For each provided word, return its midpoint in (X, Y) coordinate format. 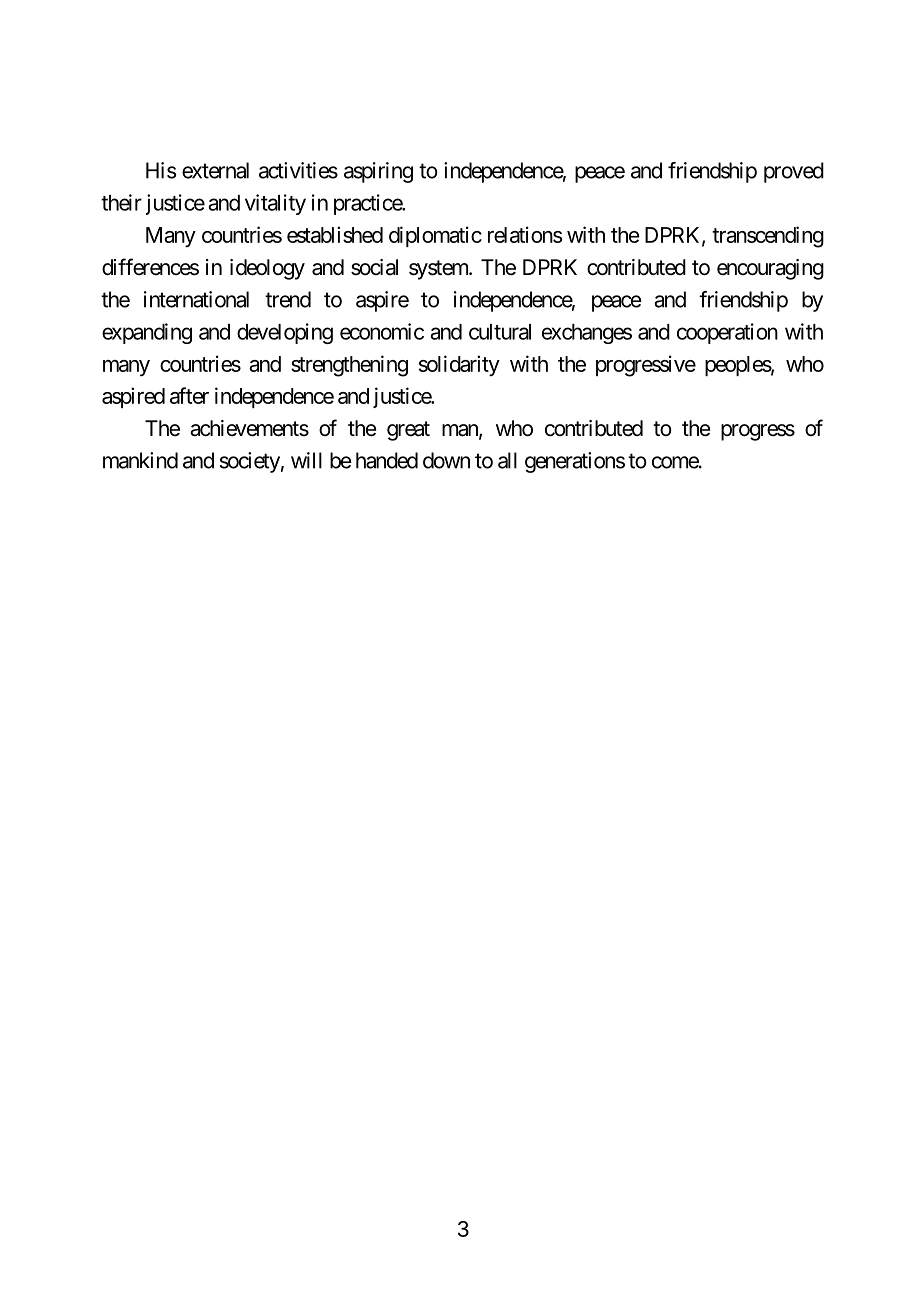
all (507, 460)
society (250, 462)
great (408, 431)
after (189, 395)
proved (794, 172)
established (335, 234)
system (439, 270)
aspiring (378, 172)
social (374, 267)
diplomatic (435, 236)
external (215, 170)
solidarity (459, 365)
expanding (147, 333)
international (196, 299)
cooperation (727, 333)
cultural (500, 332)
